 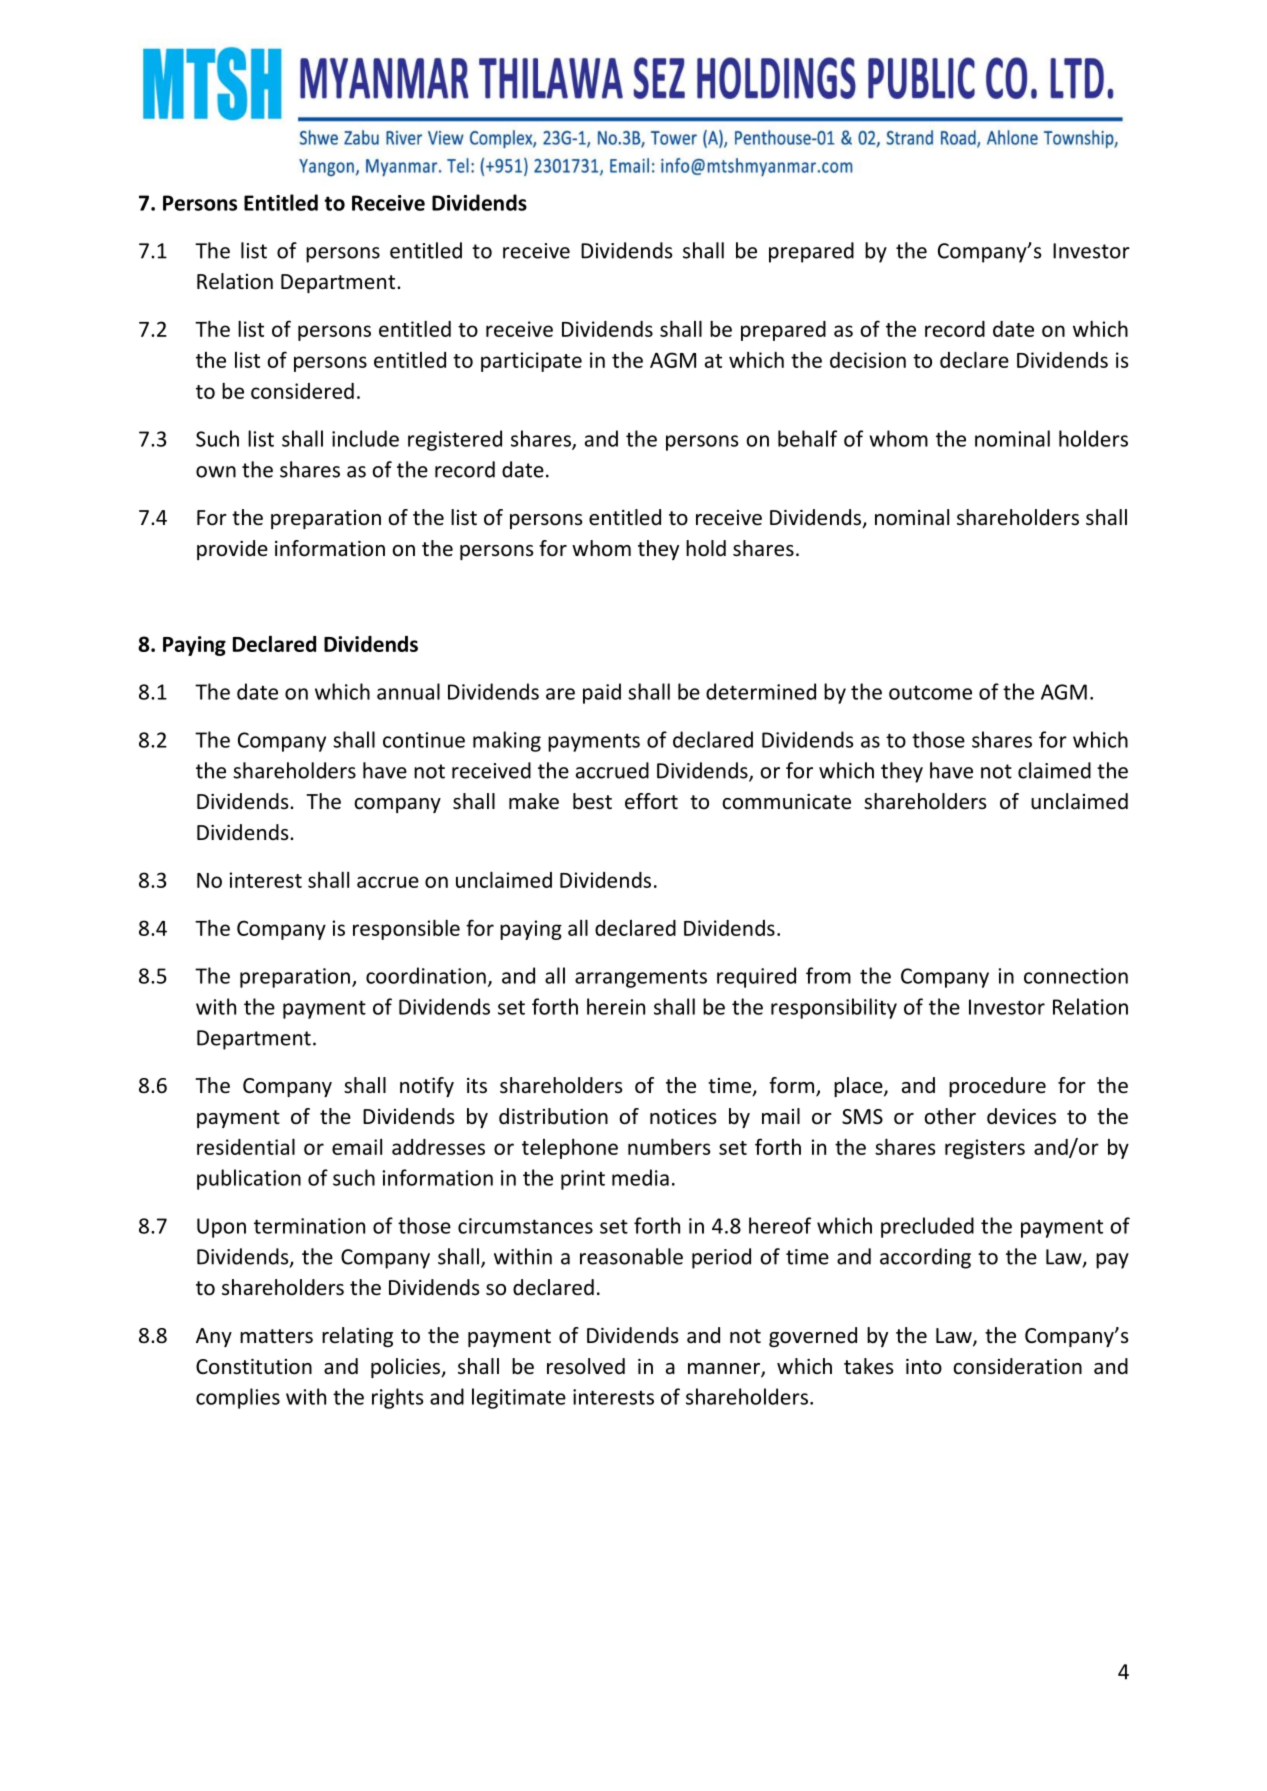 I want to click on procedure, so click(x=997, y=1087).
